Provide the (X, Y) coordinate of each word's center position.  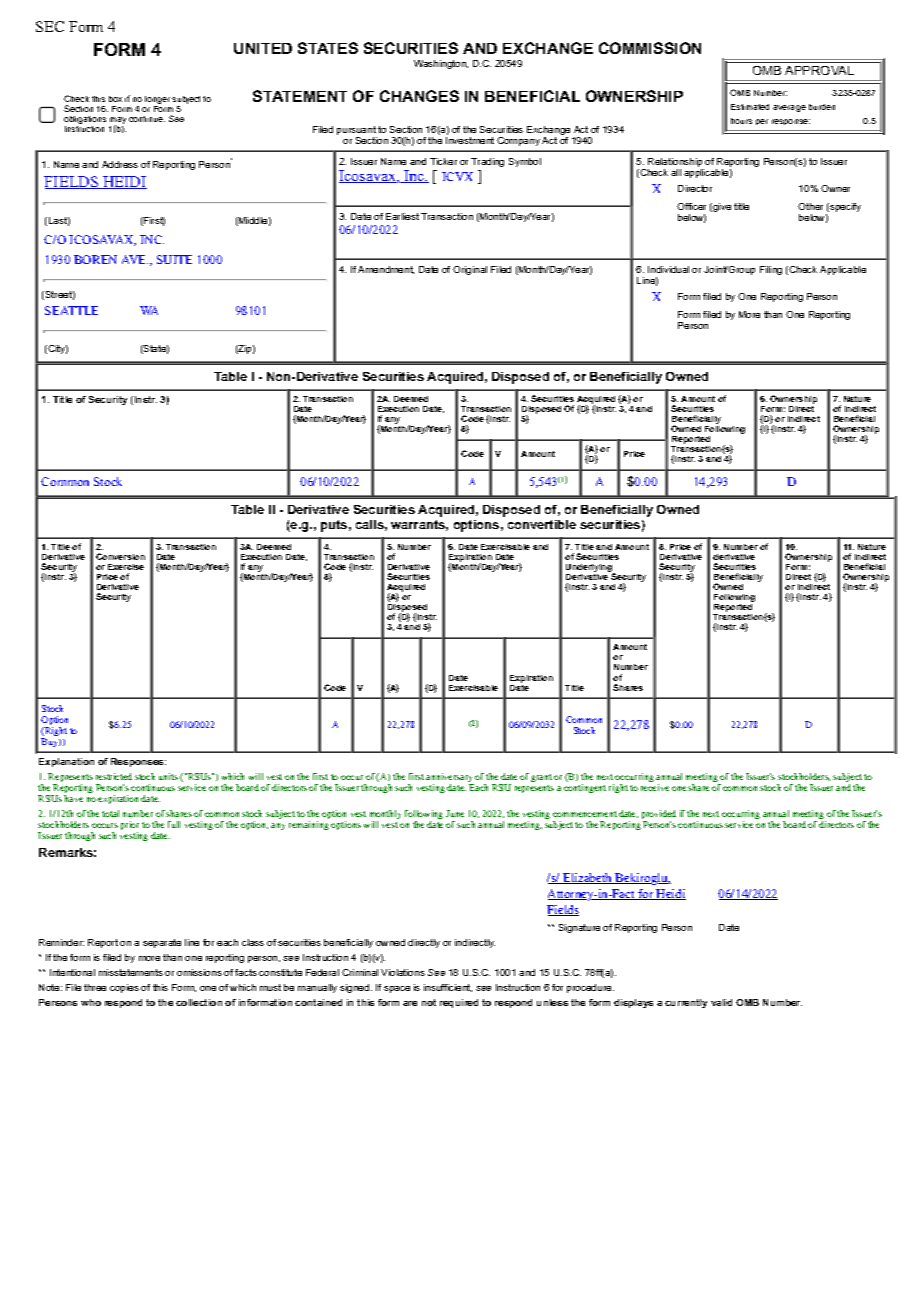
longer (157, 100)
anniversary (450, 779)
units (168, 776)
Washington (441, 64)
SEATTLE (71, 310)
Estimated (750, 107)
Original (470, 270)
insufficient (448, 988)
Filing (771, 270)
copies (124, 988)
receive (655, 787)
